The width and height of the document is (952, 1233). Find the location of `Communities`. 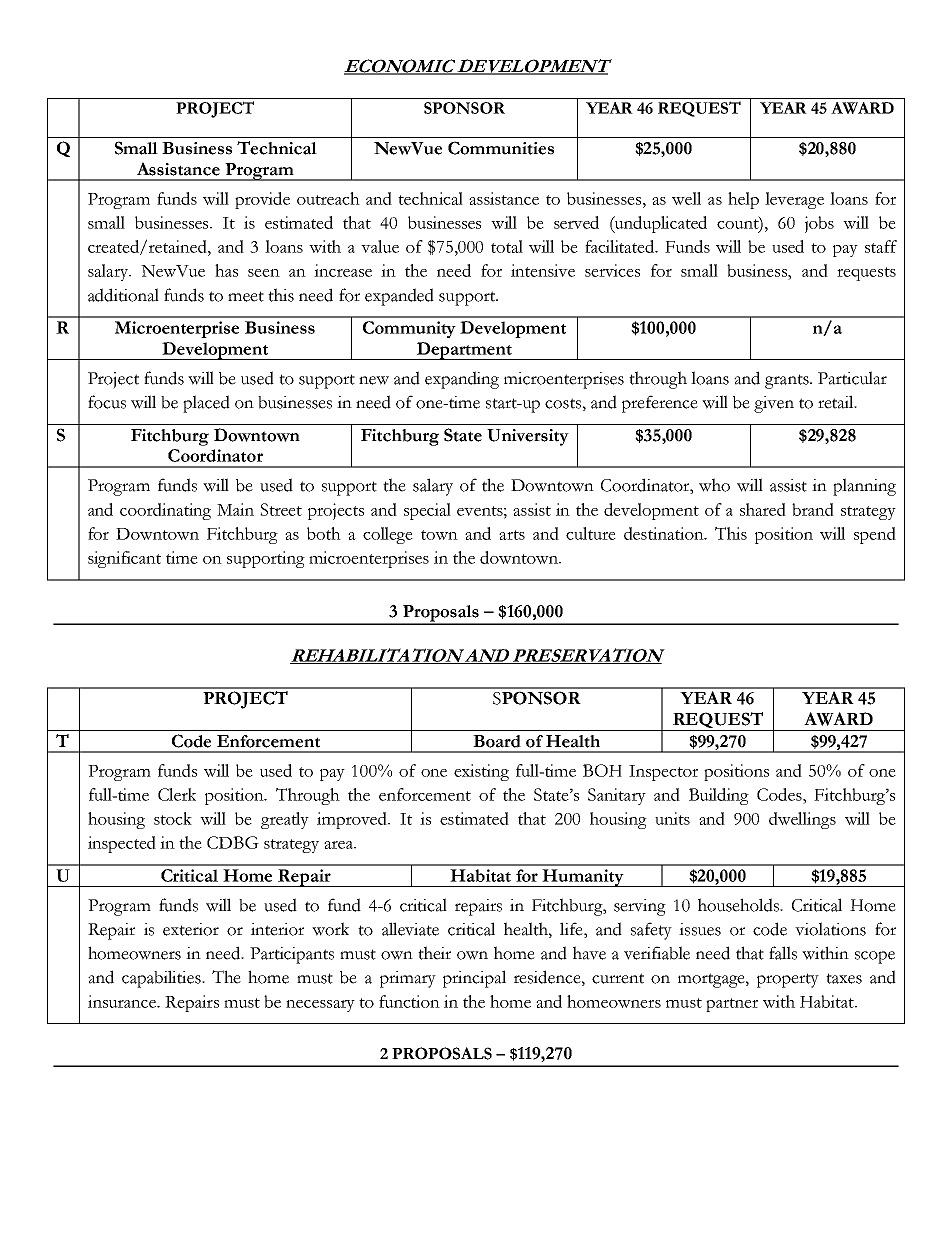

Communities is located at coordinates (501, 148).
